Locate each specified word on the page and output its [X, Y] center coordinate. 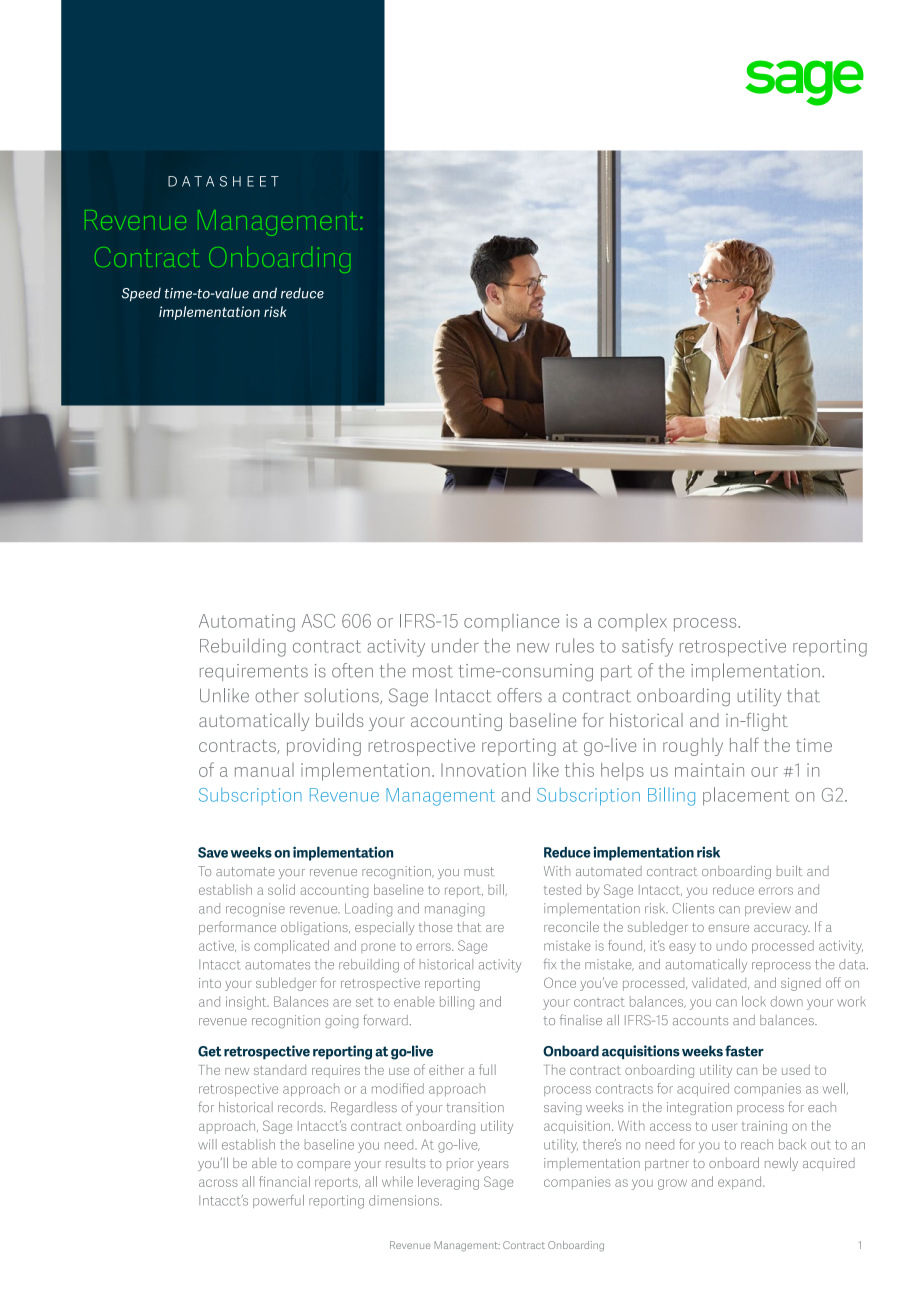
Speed [141, 295]
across [218, 1183]
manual [264, 770]
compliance [511, 623]
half [744, 744]
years [493, 1166]
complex [632, 622]
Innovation [483, 770]
